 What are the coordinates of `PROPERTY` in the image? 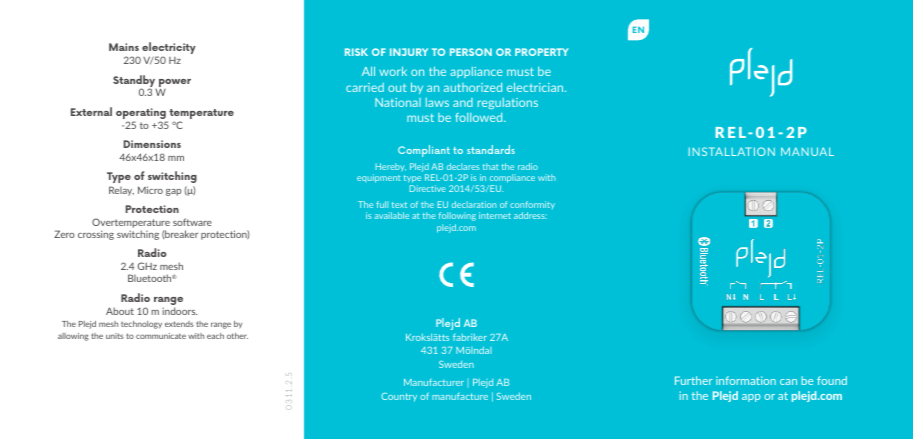 It's located at (542, 52).
